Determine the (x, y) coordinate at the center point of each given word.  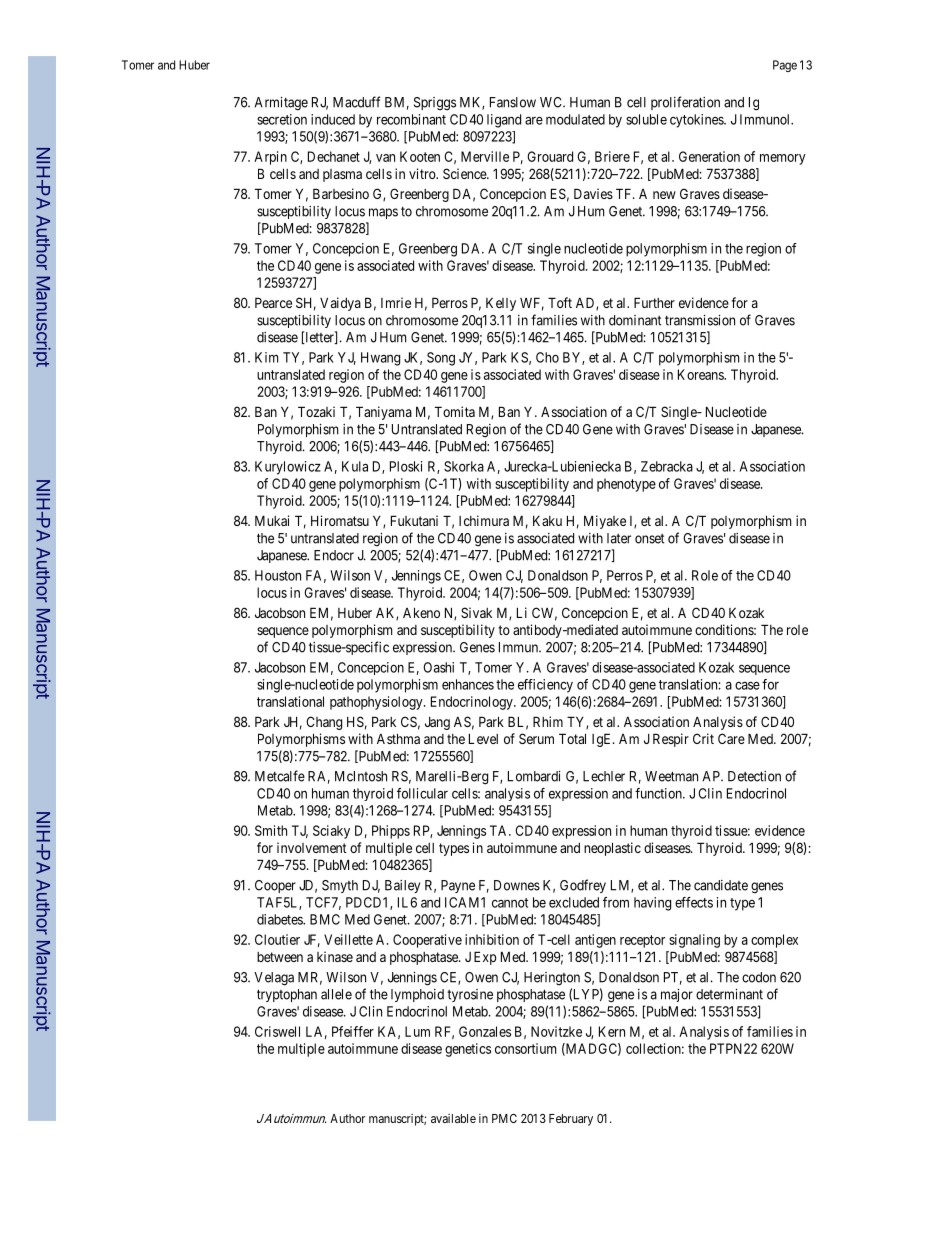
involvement (312, 847)
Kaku (547, 521)
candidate (721, 885)
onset (649, 539)
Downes (517, 885)
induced (333, 119)
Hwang (380, 359)
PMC (504, 1118)
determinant (729, 994)
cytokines (697, 121)
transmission (700, 320)
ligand (504, 121)
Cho (547, 357)
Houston (278, 575)
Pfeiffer (353, 1031)
